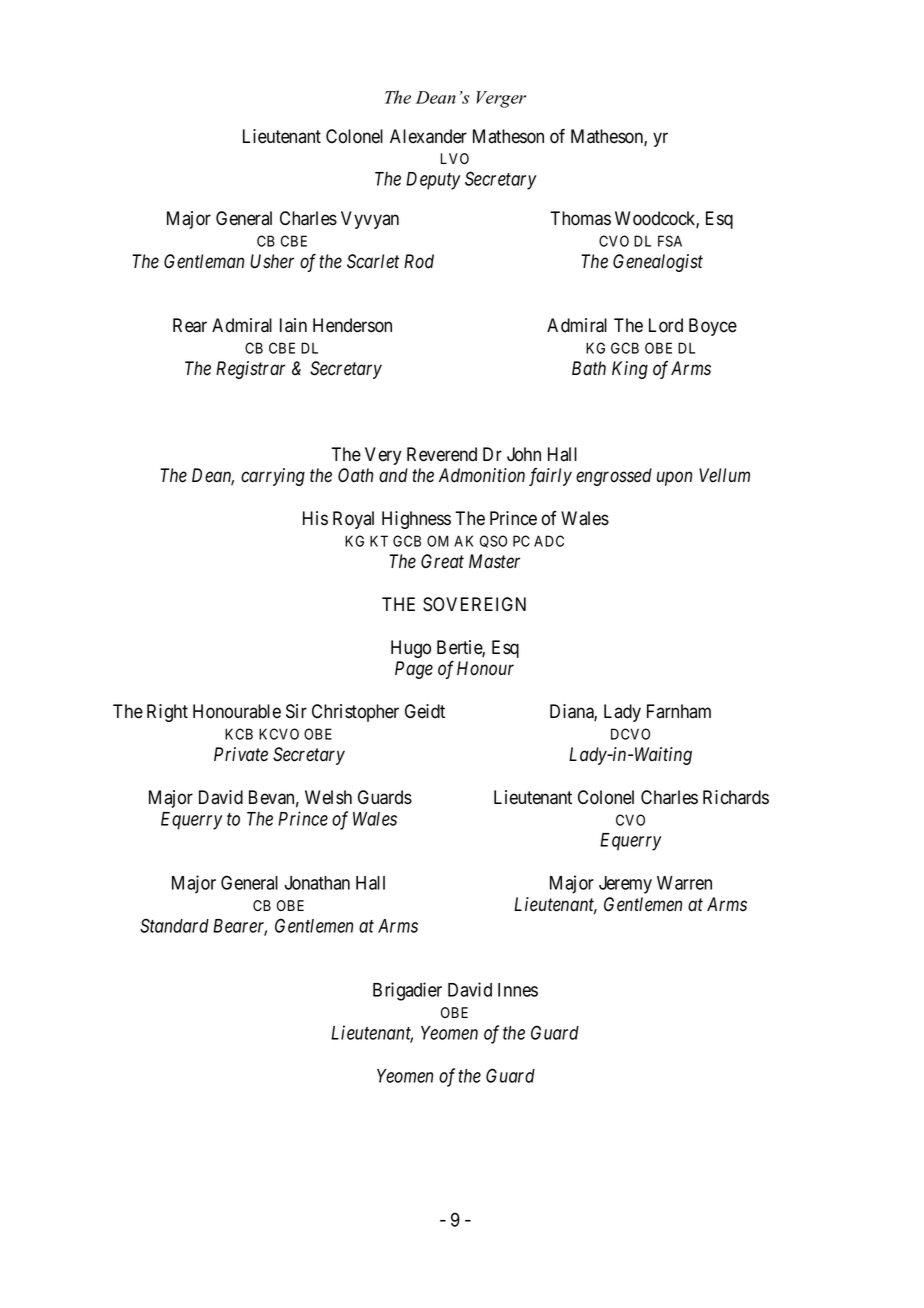  Describe the element at coordinates (684, 883) in the image. I see `Warren` at that location.
